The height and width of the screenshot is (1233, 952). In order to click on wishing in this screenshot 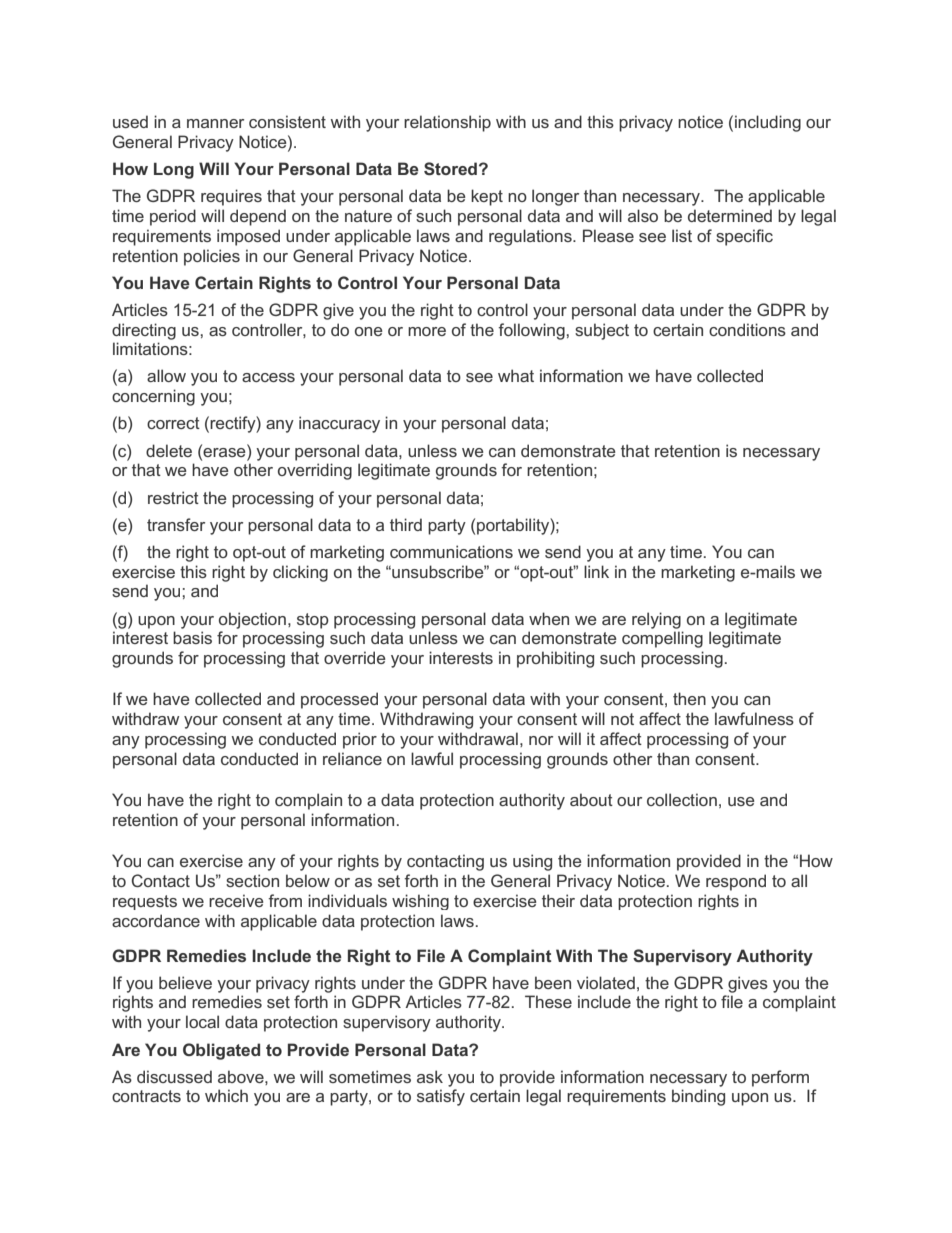, I will do `click(420, 902)`.
